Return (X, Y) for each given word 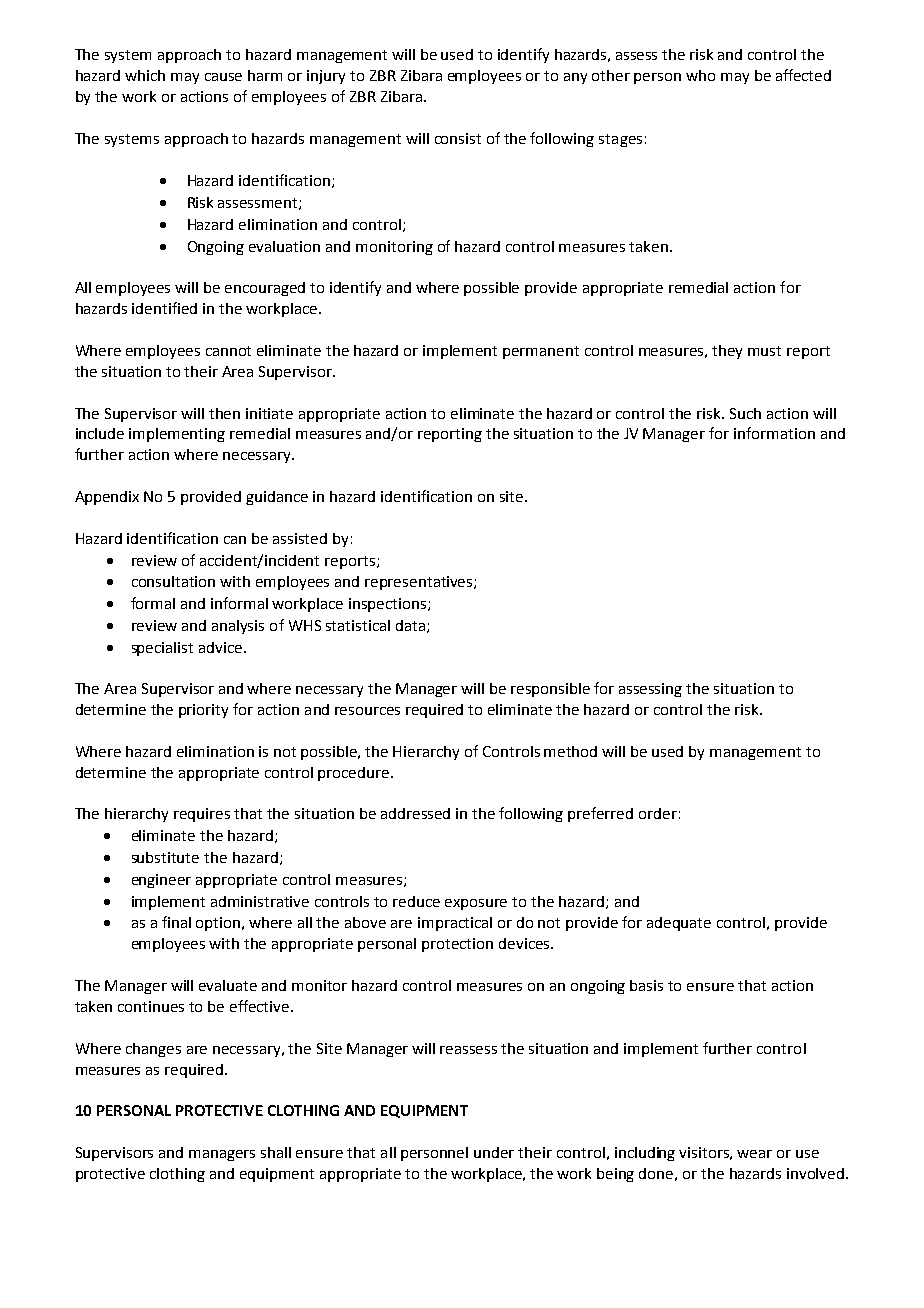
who (700, 75)
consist (458, 138)
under (494, 1152)
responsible (550, 690)
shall (276, 1152)
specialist (162, 649)
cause (223, 77)
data (410, 625)
